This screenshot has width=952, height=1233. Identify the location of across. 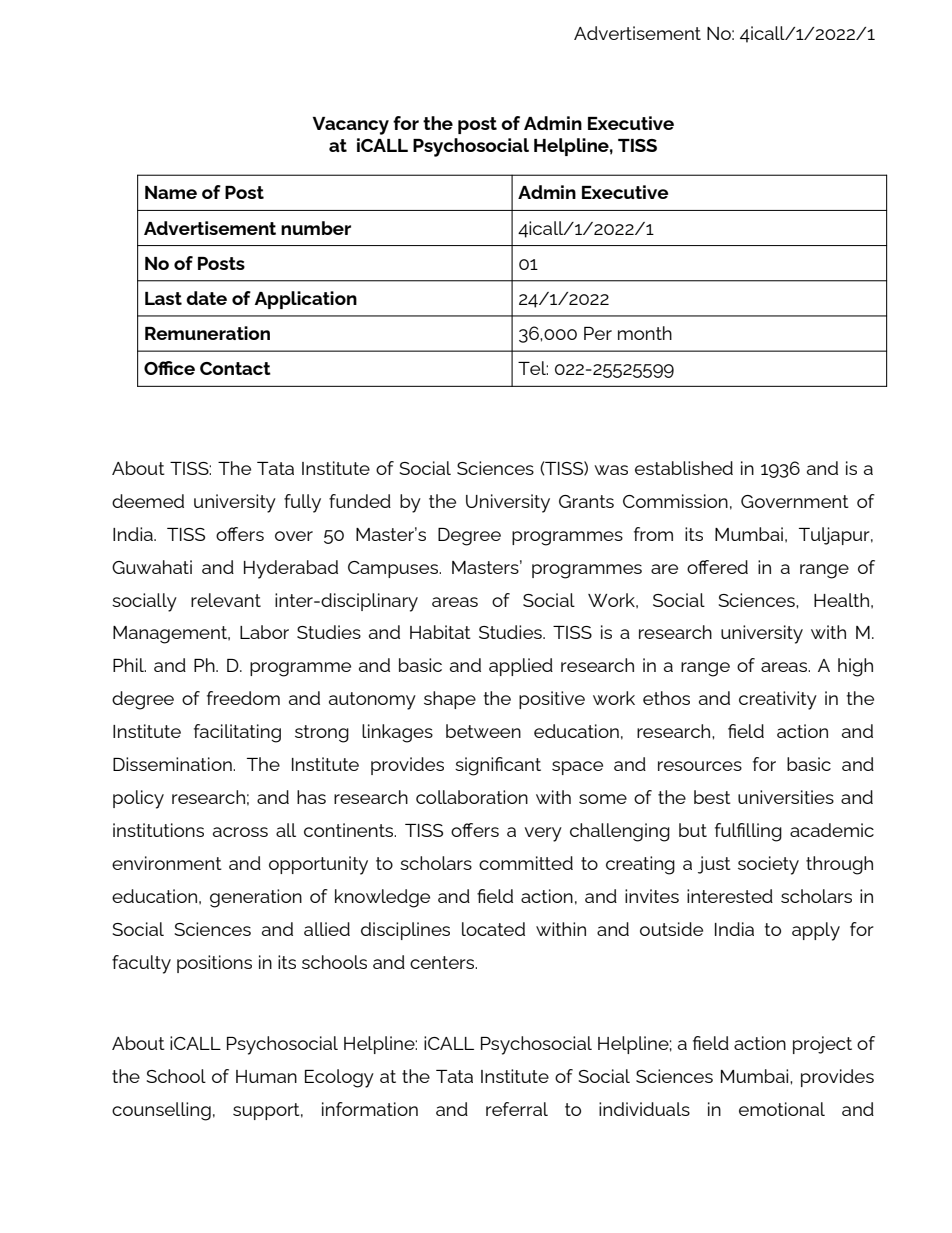
(240, 832).
